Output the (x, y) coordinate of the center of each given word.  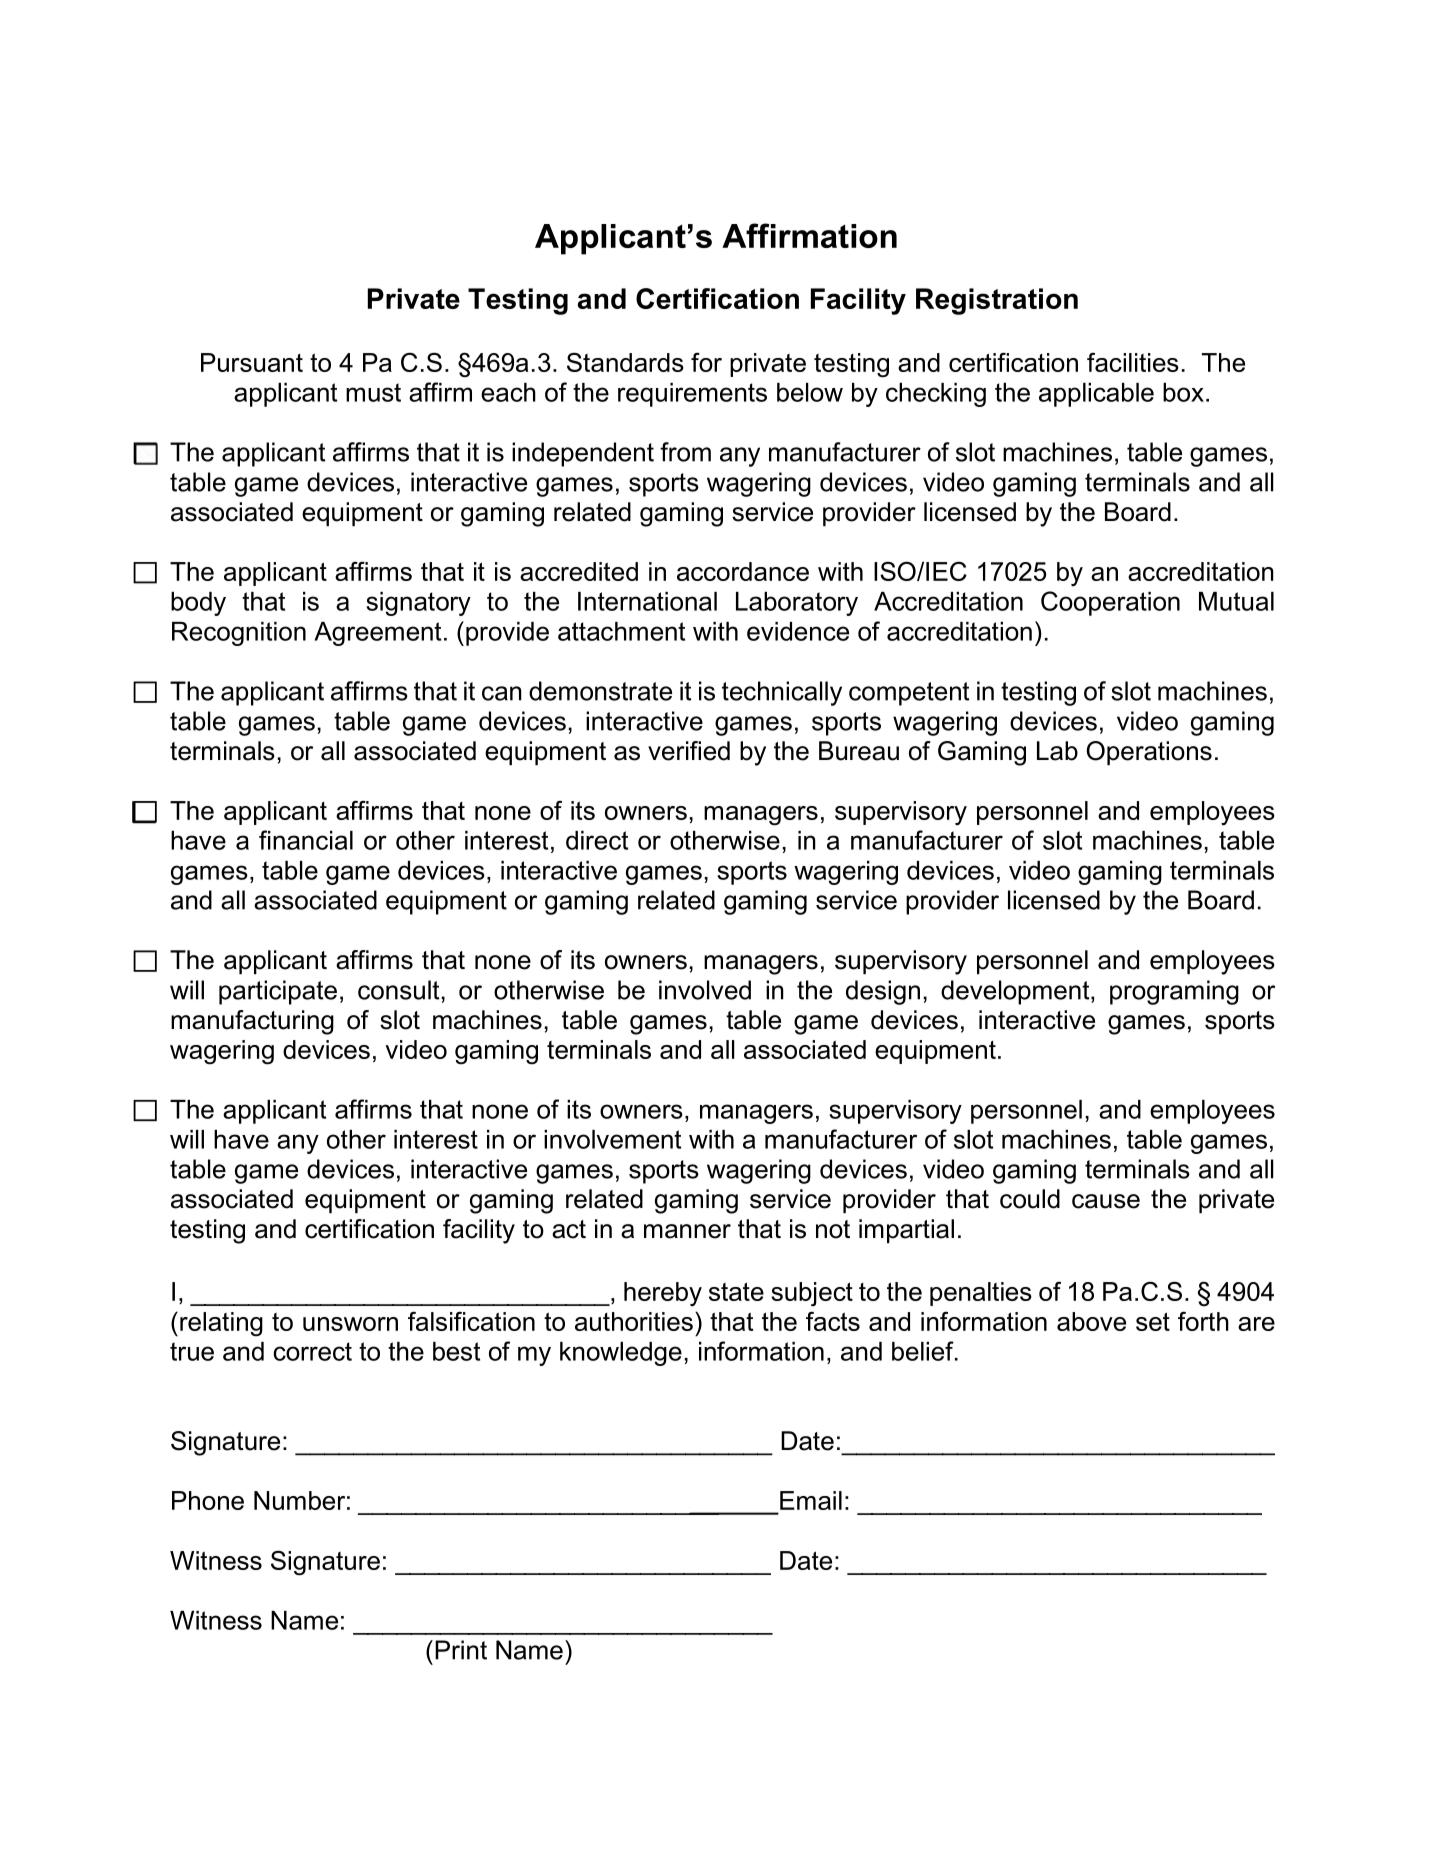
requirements (692, 395)
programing (1174, 992)
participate (278, 992)
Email (811, 1500)
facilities (1133, 362)
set (1153, 1321)
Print (461, 1650)
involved (705, 990)
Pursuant (252, 362)
